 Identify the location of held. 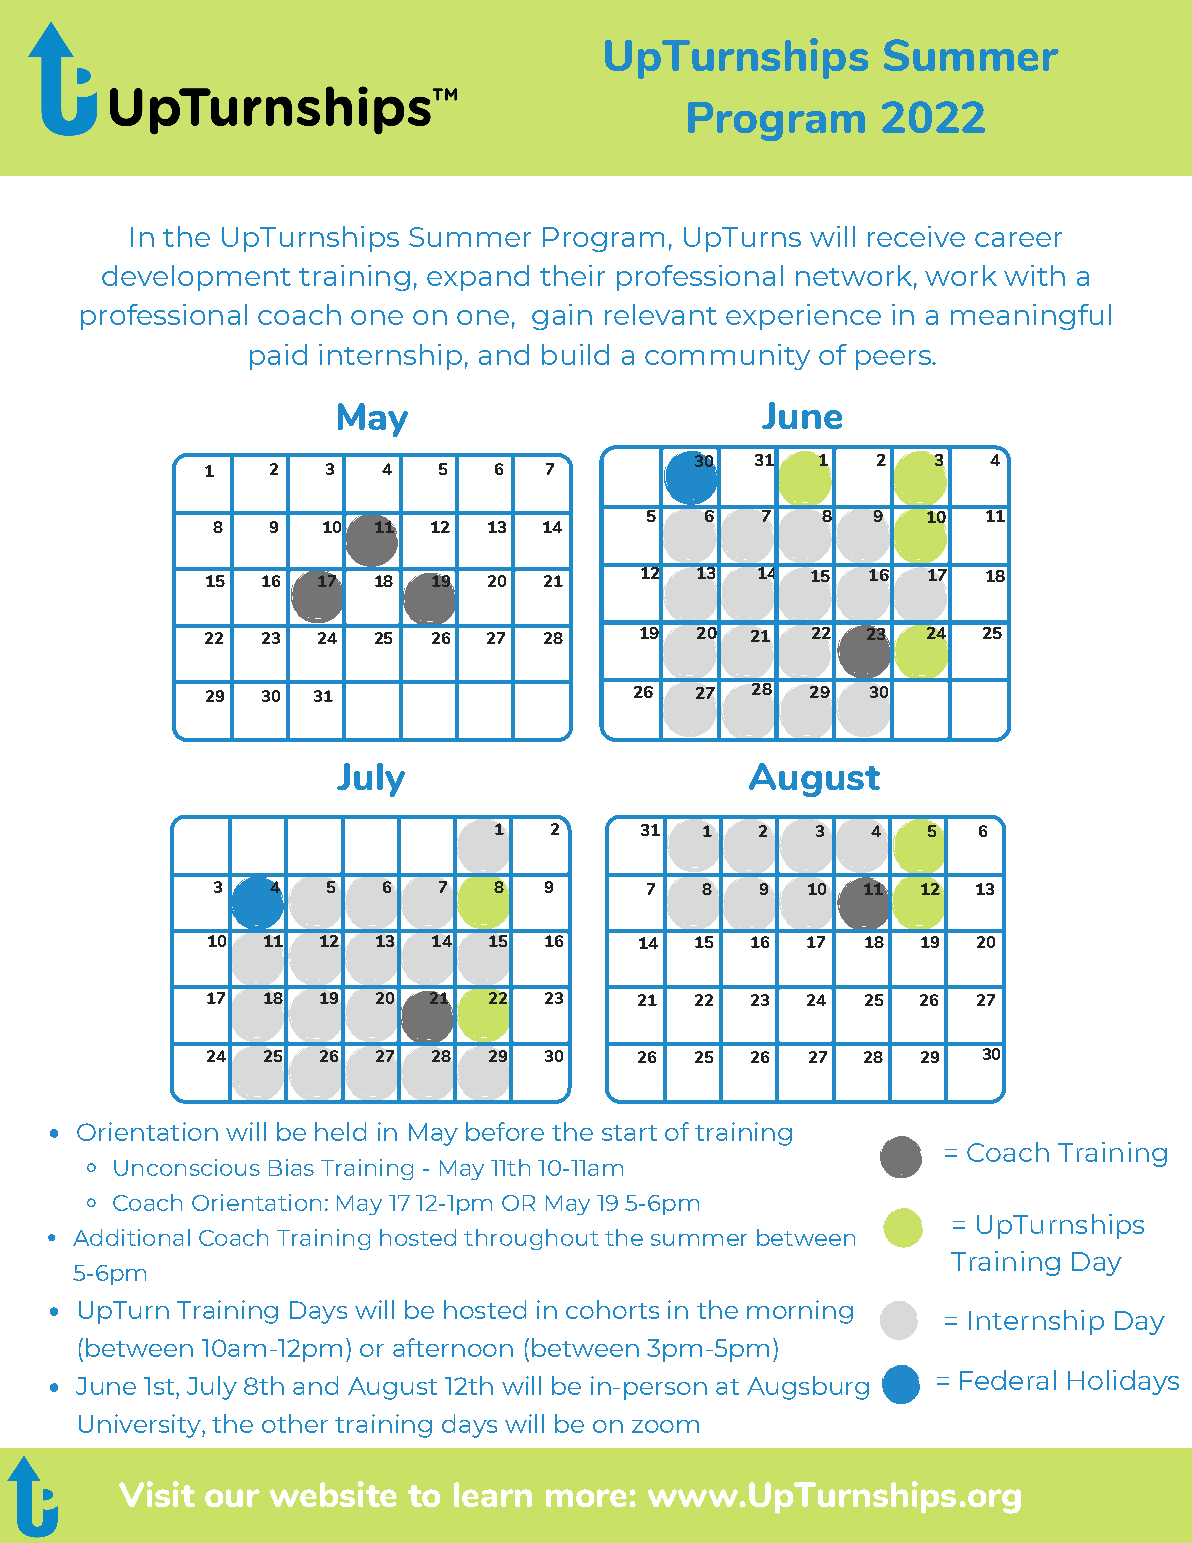
(340, 1131).
